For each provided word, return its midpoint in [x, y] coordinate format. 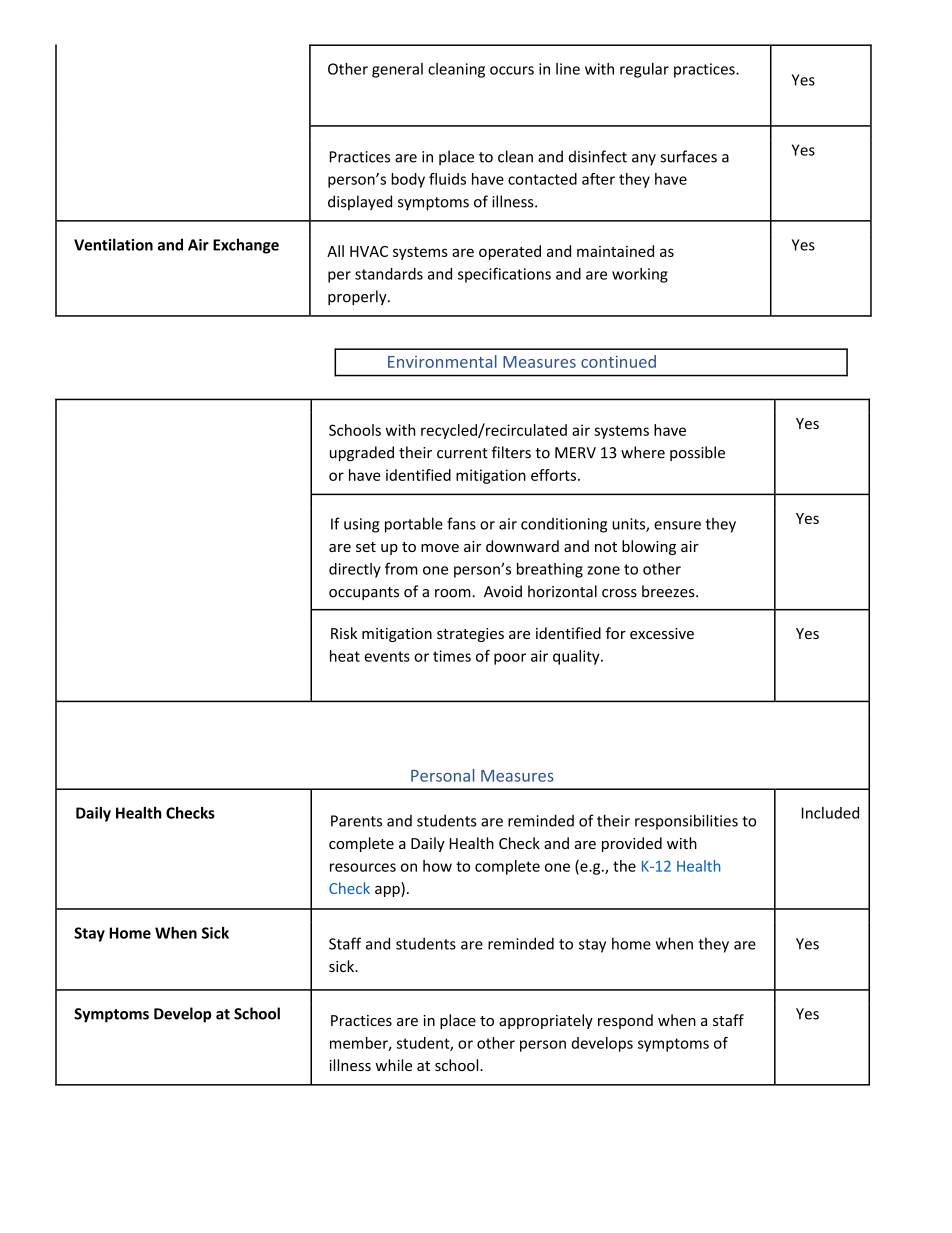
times [452, 656]
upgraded [362, 453]
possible [697, 453]
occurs [512, 70]
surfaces [688, 156]
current [462, 453]
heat [345, 656]
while [393, 1065]
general [397, 70]
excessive [662, 633]
